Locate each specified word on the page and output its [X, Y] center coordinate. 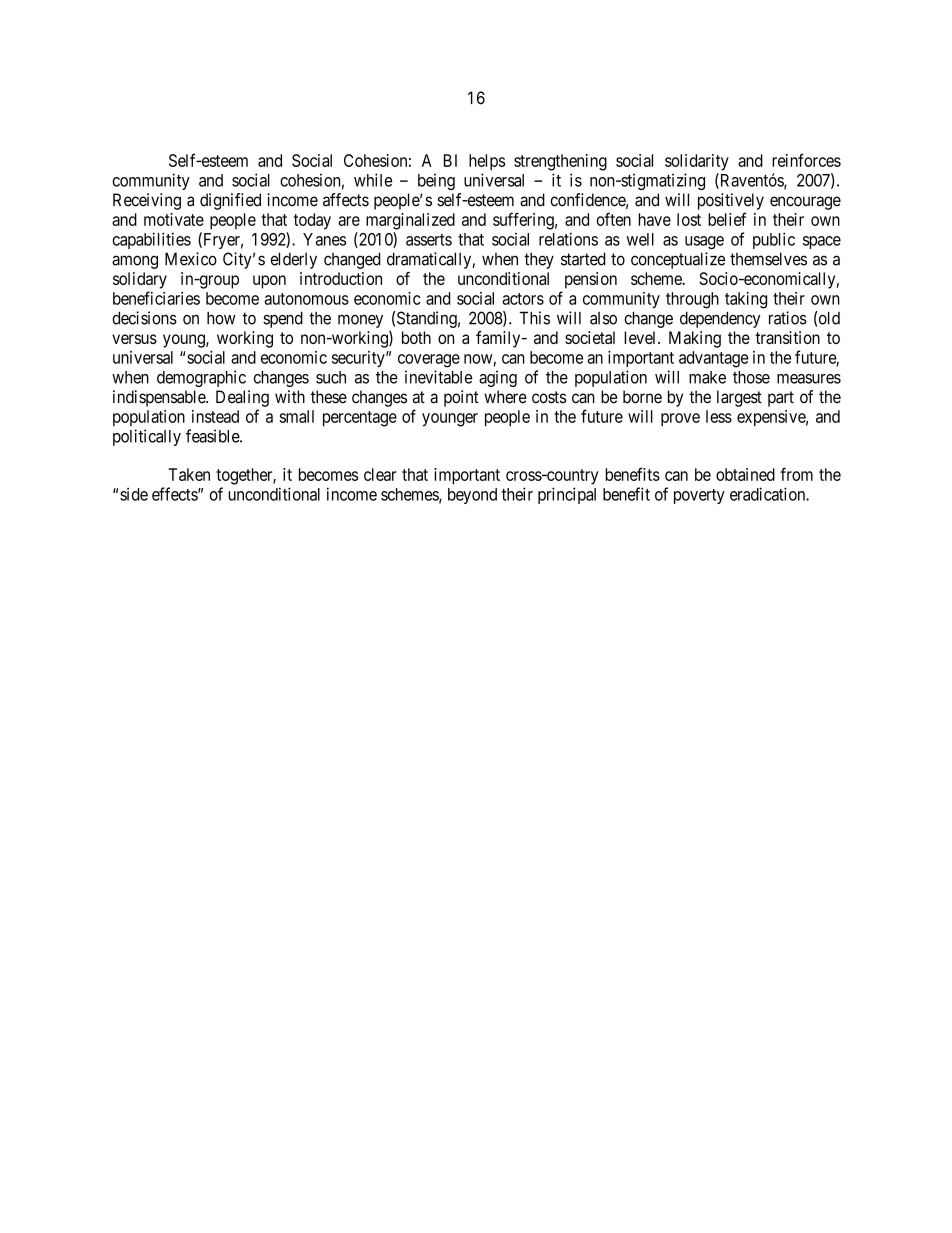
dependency [720, 320]
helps [487, 162]
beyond [472, 496]
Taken [189, 474]
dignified [230, 201]
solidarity [697, 162]
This [534, 318]
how [221, 318]
